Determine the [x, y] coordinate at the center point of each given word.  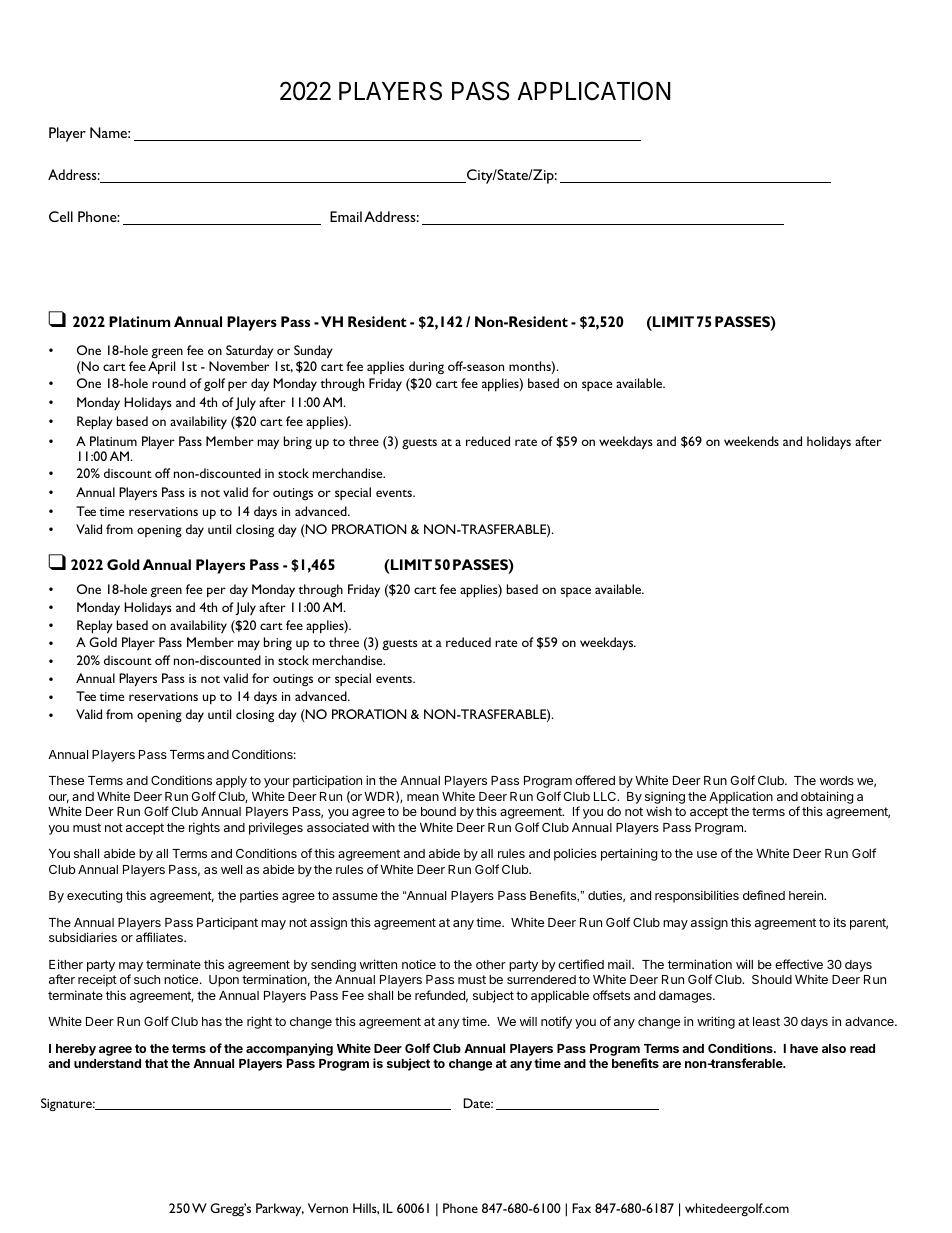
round [169, 383]
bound [438, 811]
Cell [61, 216]
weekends [751, 441]
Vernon [328, 1208]
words [837, 780]
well [231, 869]
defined [764, 895]
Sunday [313, 352]
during [426, 367]
